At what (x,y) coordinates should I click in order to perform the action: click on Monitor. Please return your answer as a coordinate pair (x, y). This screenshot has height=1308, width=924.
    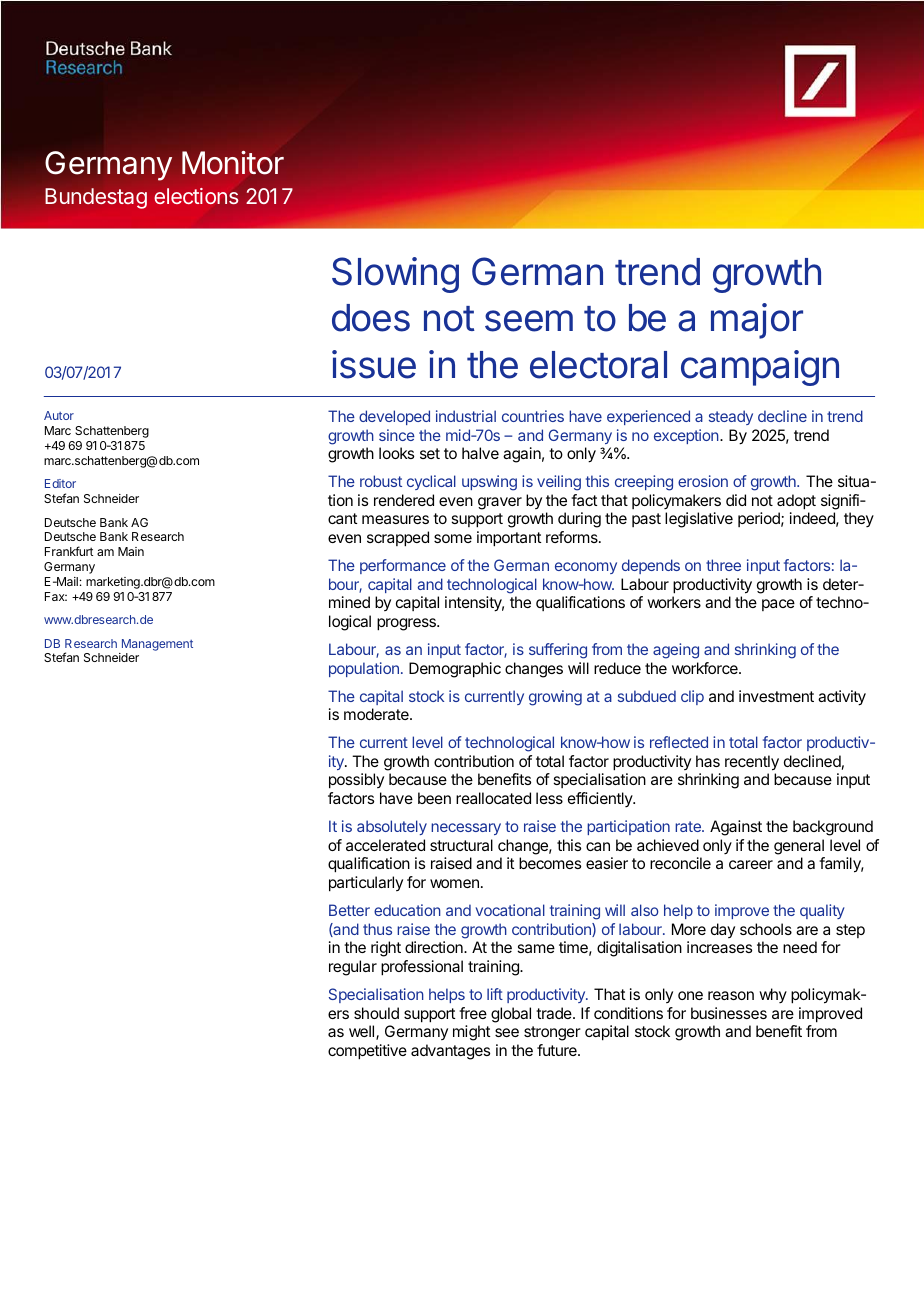
    Looking at the image, I should click on (233, 163).
